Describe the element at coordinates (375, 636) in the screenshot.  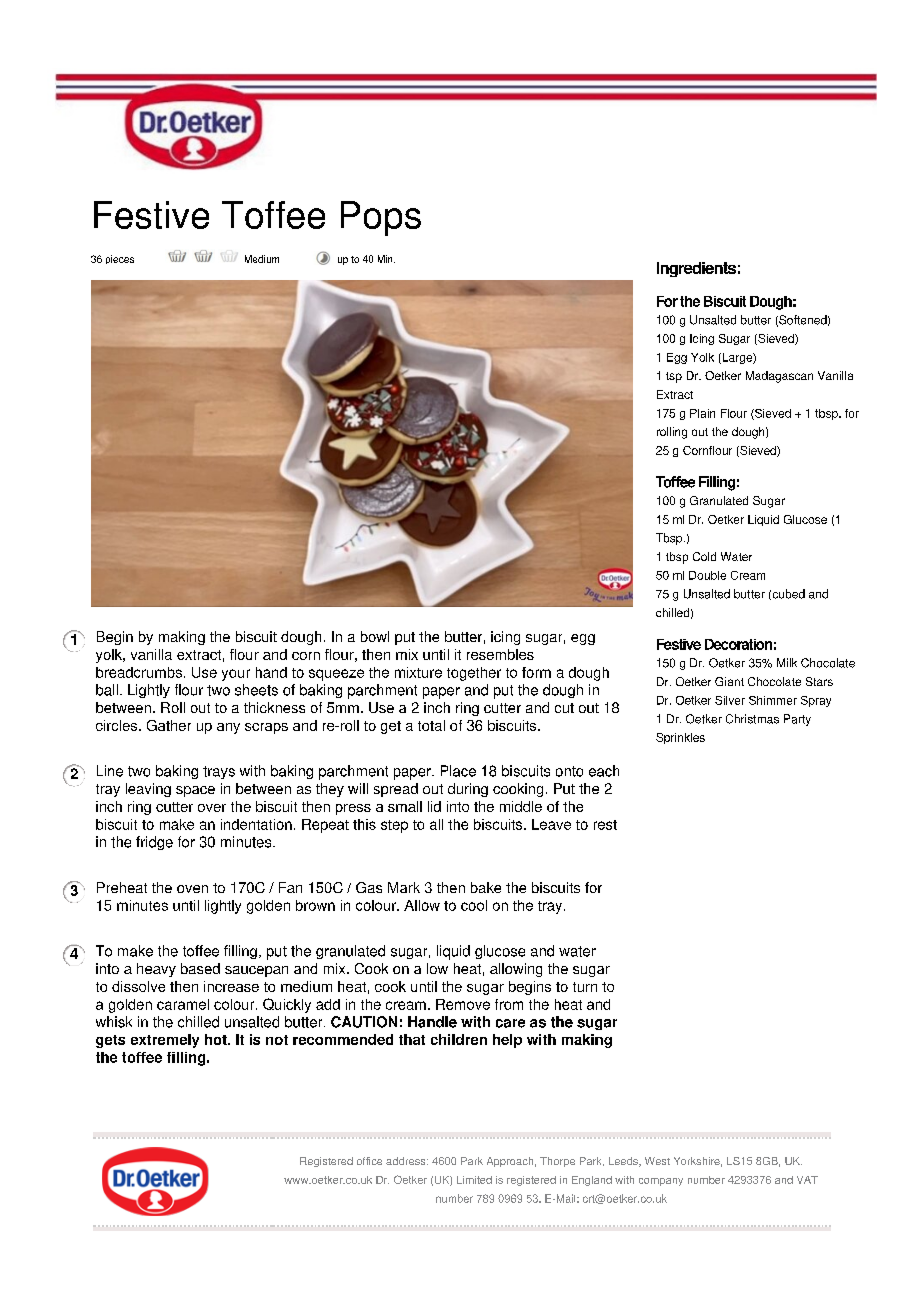
I see `bowl` at that location.
